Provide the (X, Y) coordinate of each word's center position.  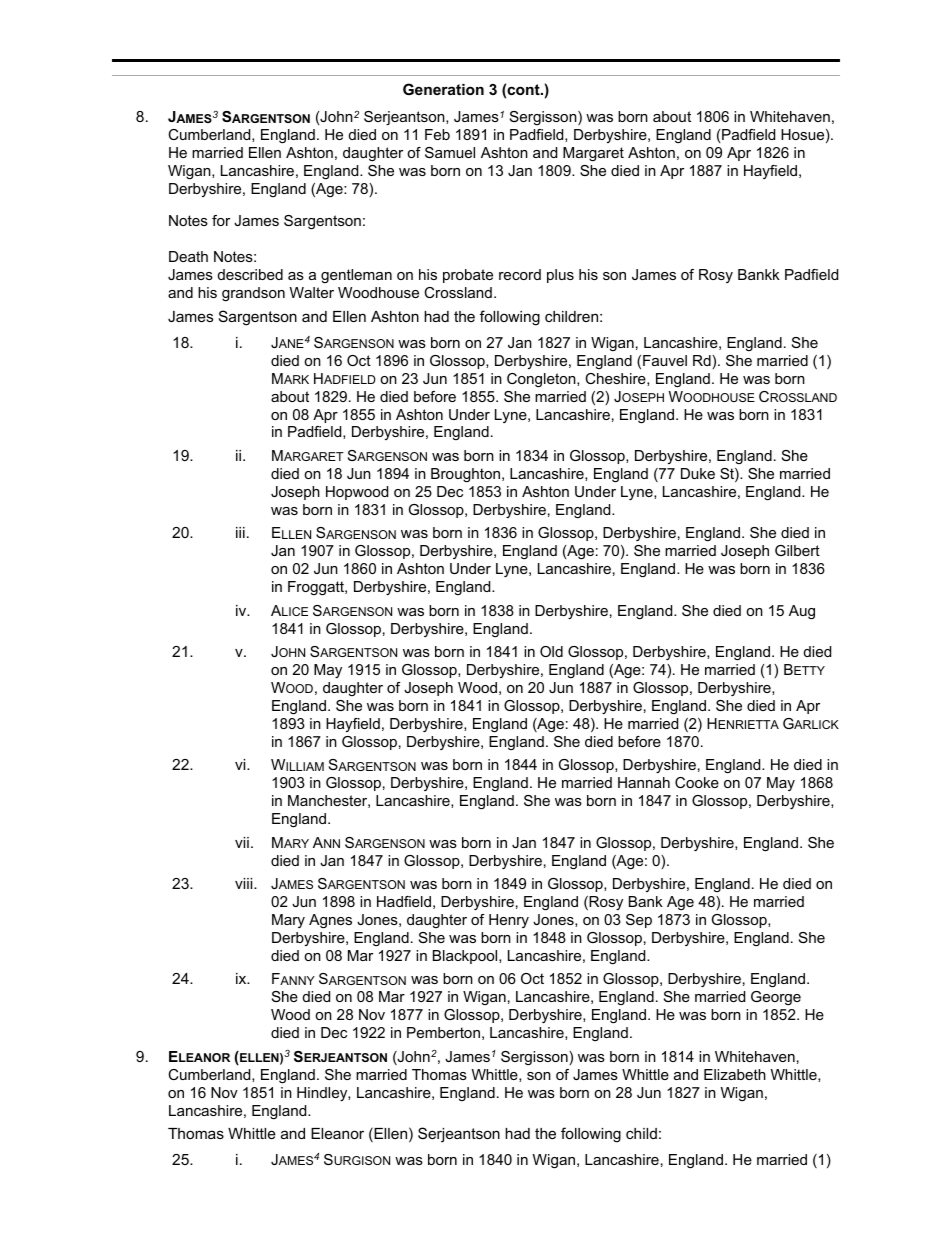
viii (245, 883)
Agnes (330, 921)
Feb (437, 134)
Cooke (697, 782)
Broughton (465, 475)
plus (560, 276)
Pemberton (443, 1032)
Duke (698, 473)
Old (551, 651)
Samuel (450, 152)
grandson (253, 294)
